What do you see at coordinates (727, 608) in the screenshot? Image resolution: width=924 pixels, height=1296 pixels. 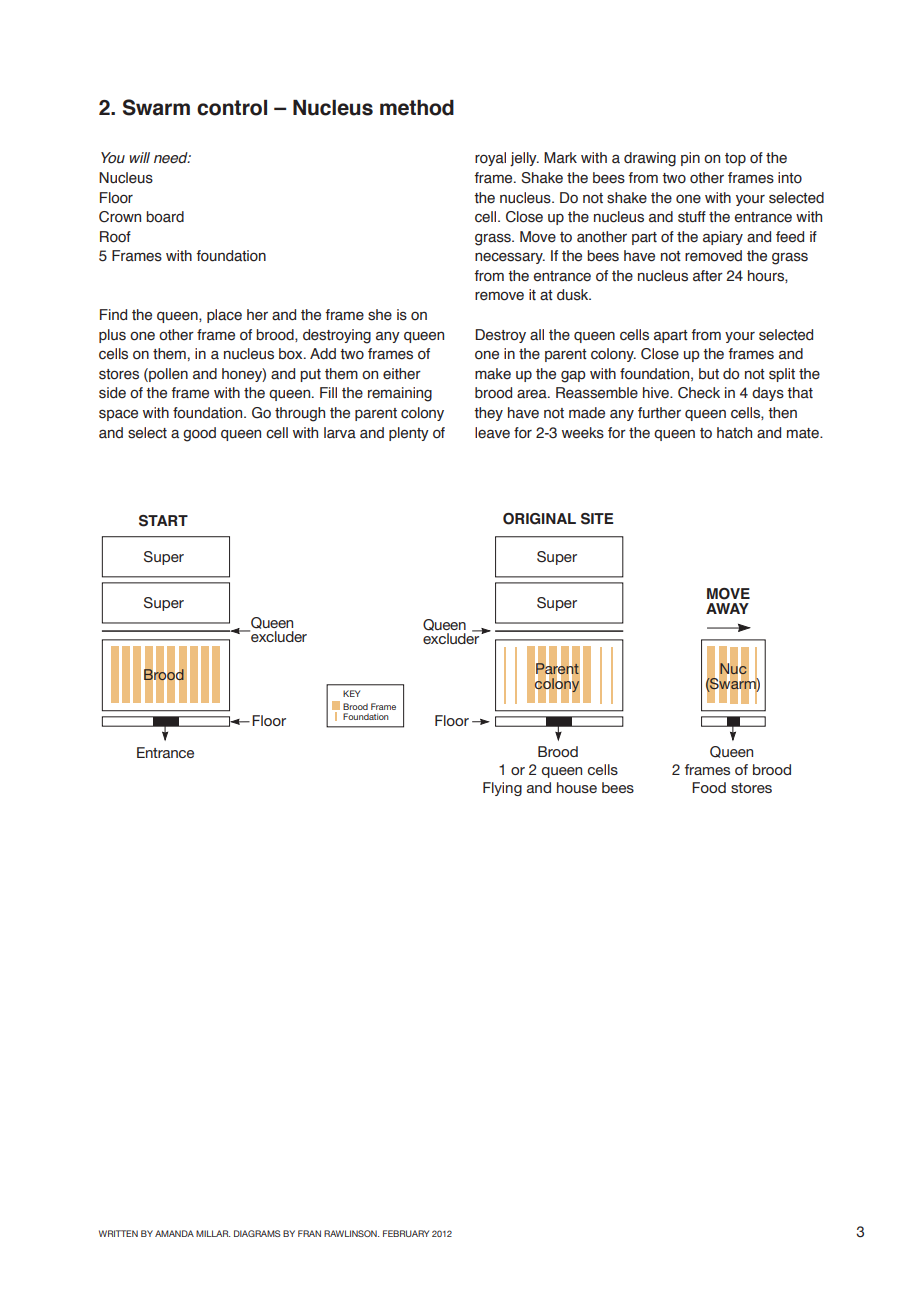 I see `AWAY` at bounding box center [727, 608].
